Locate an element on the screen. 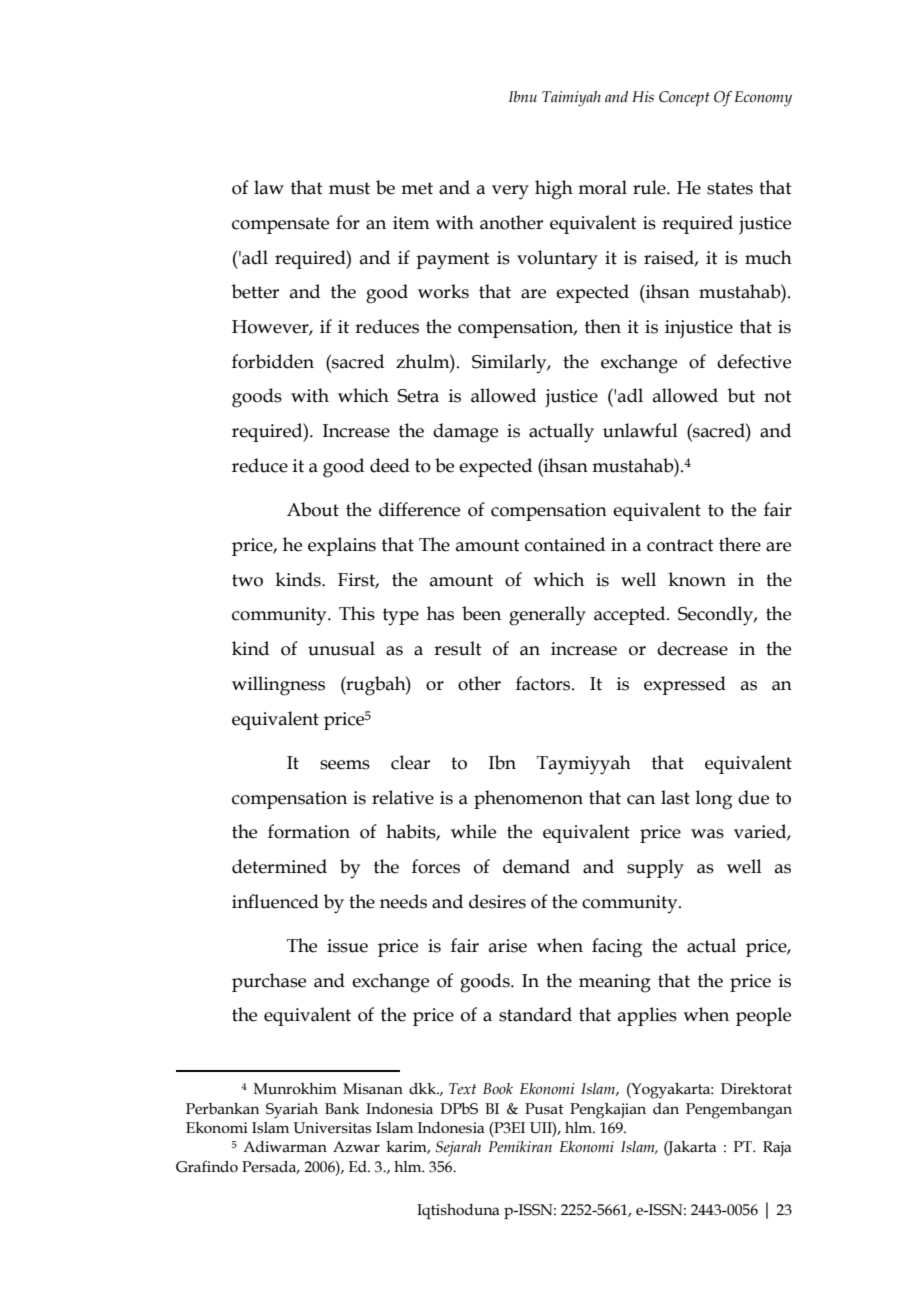  unusual is located at coordinates (341, 648).
